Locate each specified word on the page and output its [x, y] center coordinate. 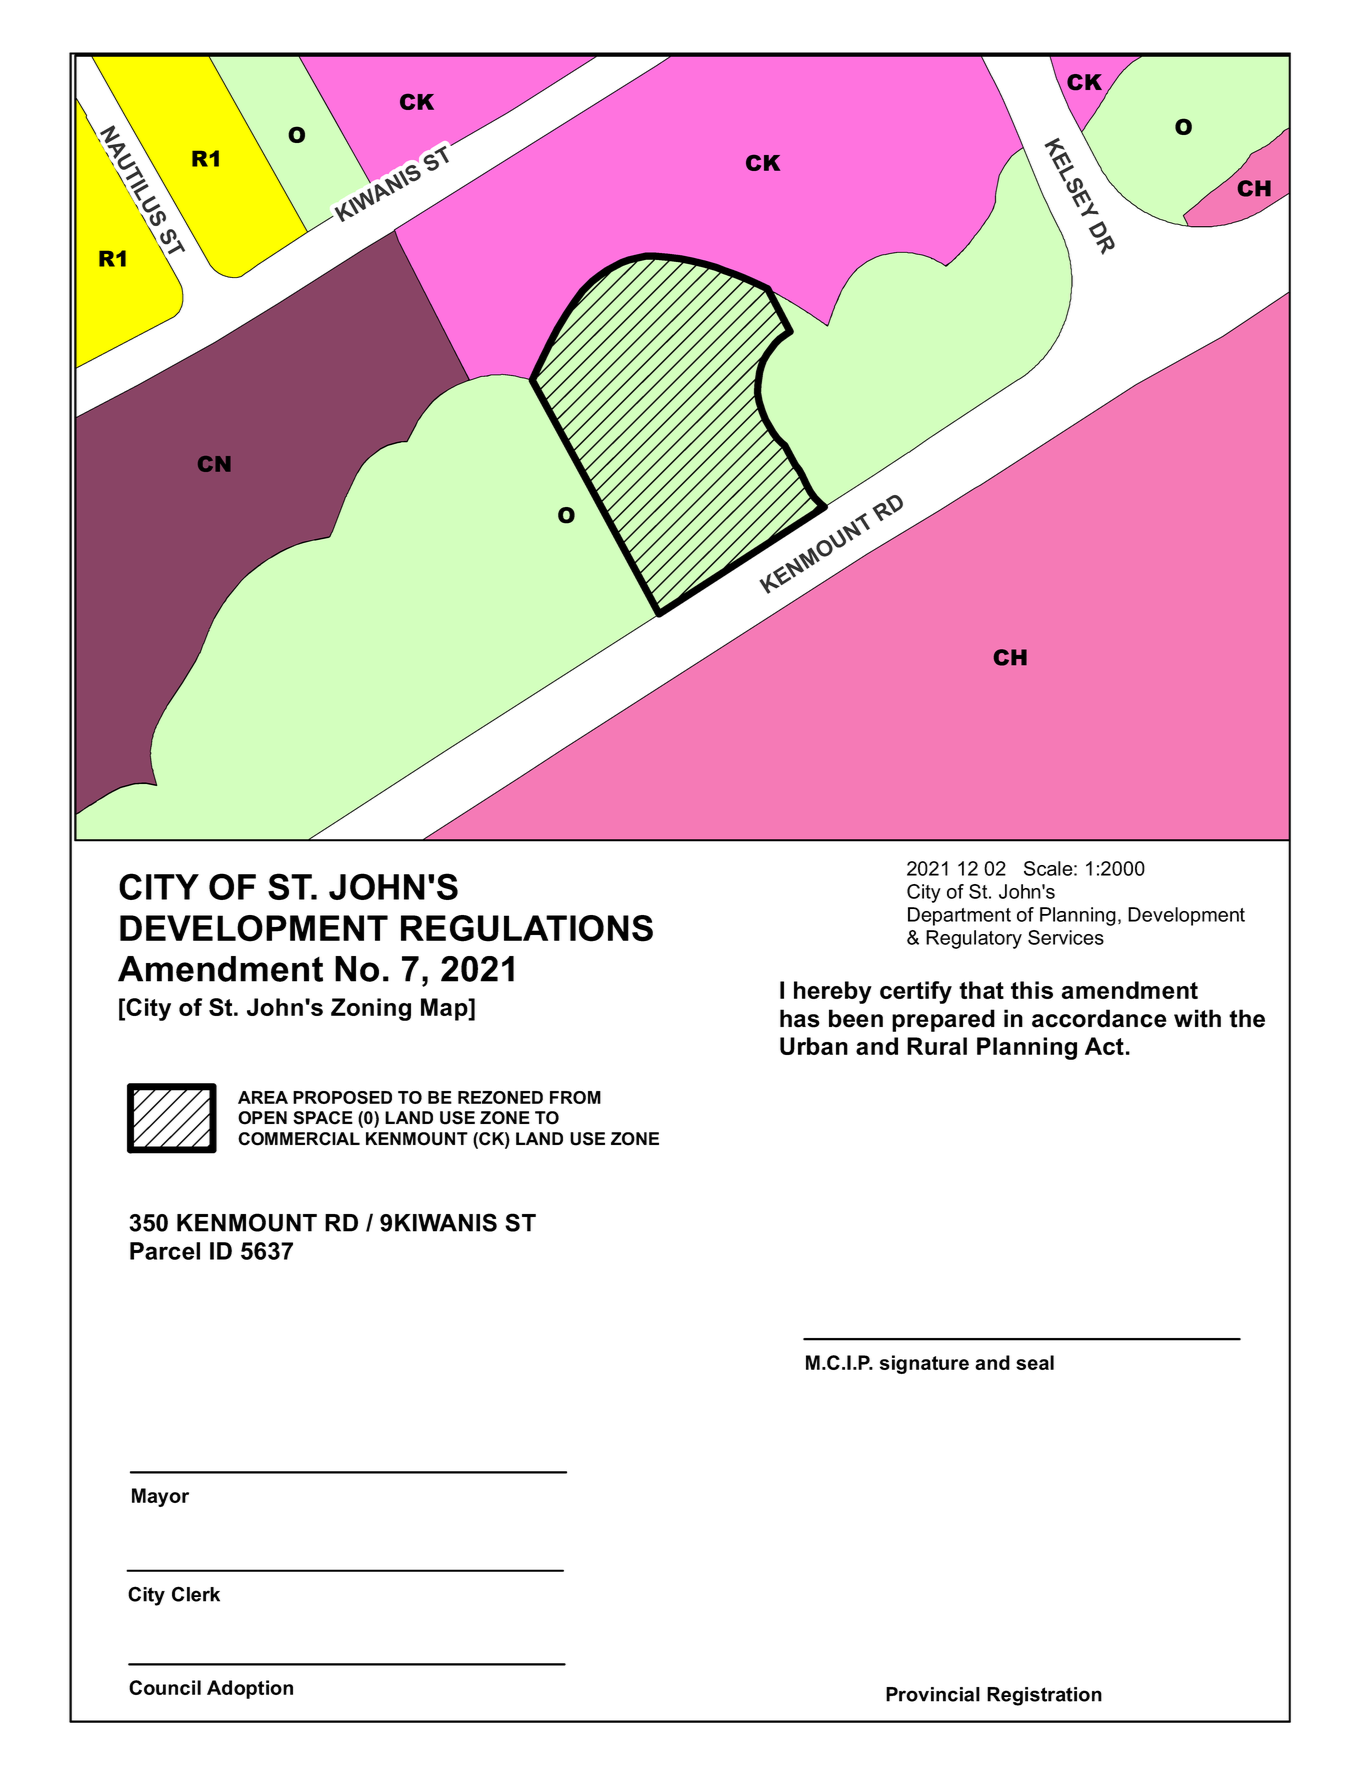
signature [924, 1364]
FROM [575, 1097]
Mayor [160, 1497]
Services [1066, 937]
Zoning [371, 1009]
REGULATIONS [527, 928]
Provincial [933, 1694]
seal [1035, 1362]
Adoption [250, 1689]
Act [1104, 1046]
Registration [1044, 1696]
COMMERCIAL [299, 1139]
